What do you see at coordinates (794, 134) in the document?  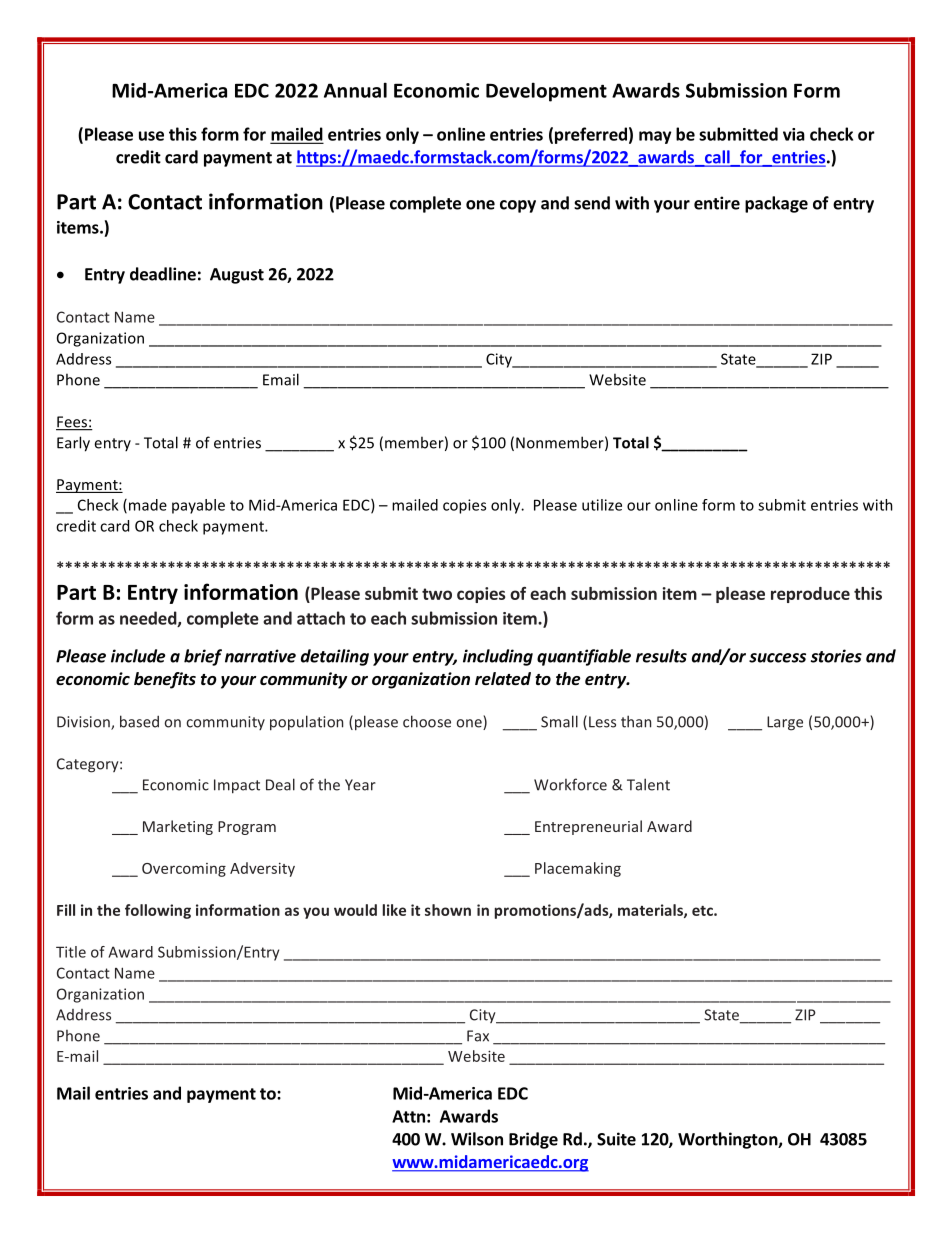 I see `via` at bounding box center [794, 134].
